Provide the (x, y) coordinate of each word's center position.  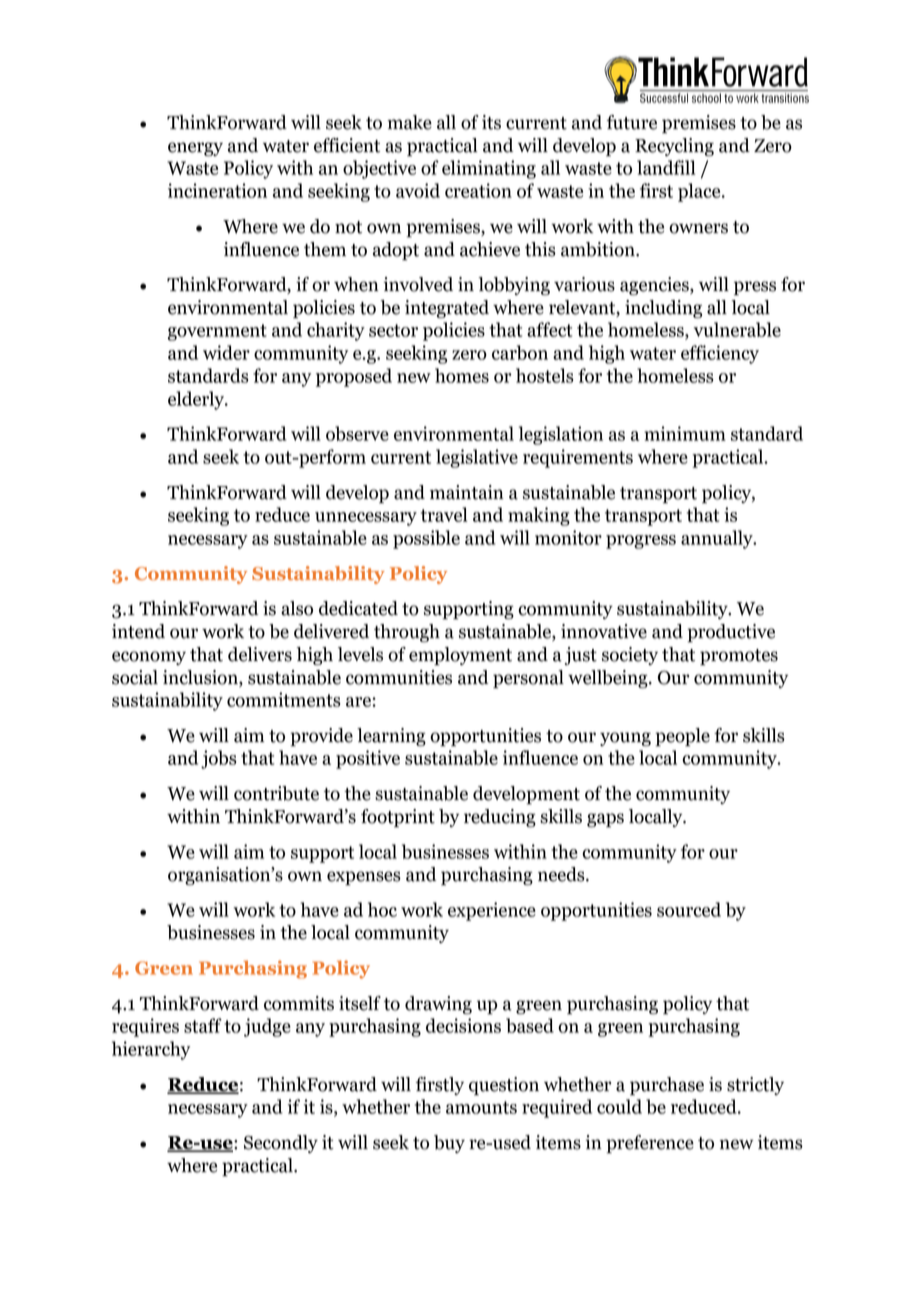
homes (462, 375)
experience (492, 911)
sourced (689, 909)
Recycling (674, 147)
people (682, 737)
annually (718, 539)
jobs (219, 759)
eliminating (489, 169)
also (297, 608)
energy (195, 149)
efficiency (720, 354)
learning (391, 737)
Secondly (281, 1144)
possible (426, 539)
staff (203, 1025)
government (217, 332)
